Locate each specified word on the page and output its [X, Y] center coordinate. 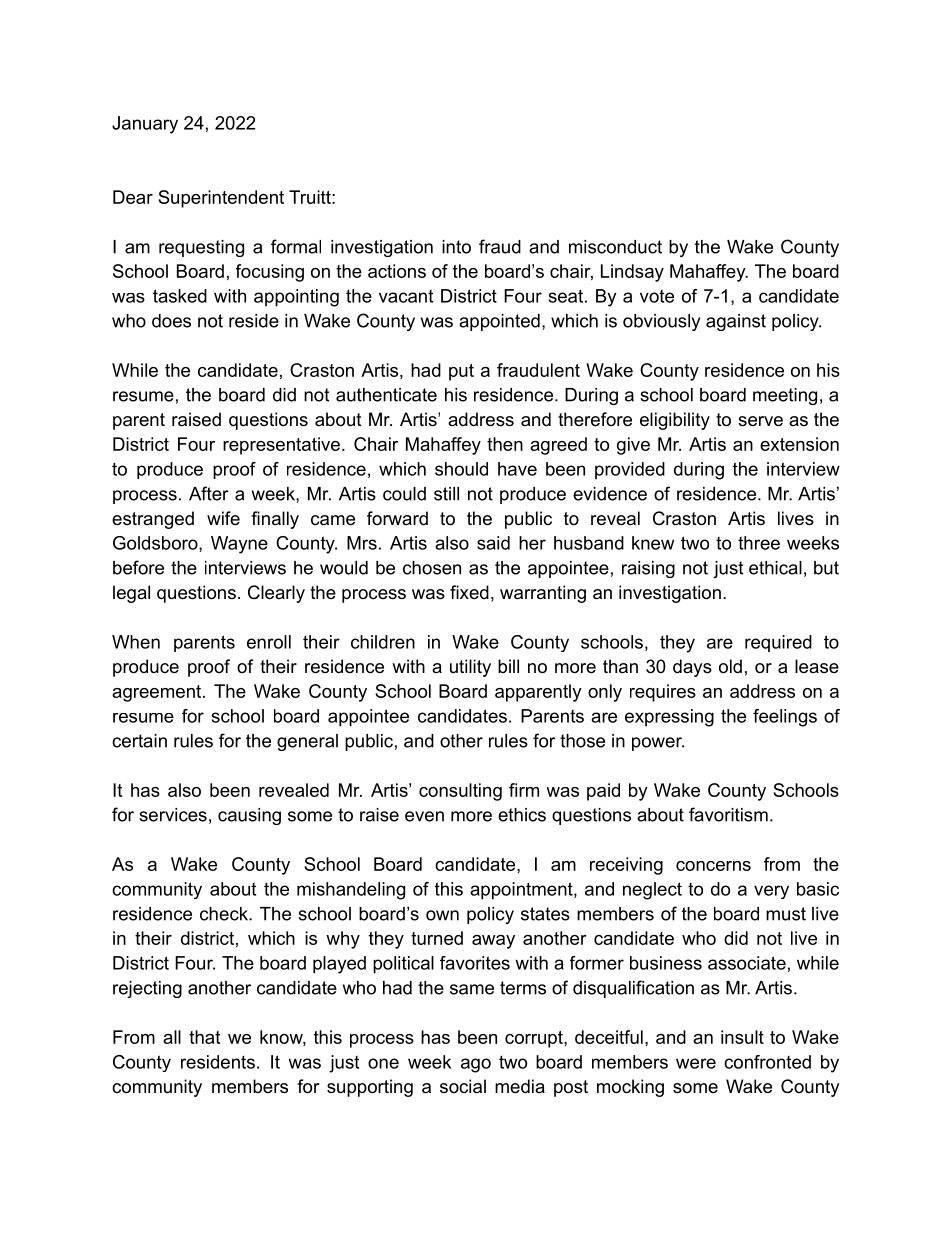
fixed [469, 592]
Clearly [276, 594]
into [456, 247]
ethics [522, 815]
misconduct [615, 247]
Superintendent [221, 199]
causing [249, 816]
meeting [785, 396]
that [204, 1037]
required [778, 643]
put [461, 372]
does [171, 321]
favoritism [728, 814]
